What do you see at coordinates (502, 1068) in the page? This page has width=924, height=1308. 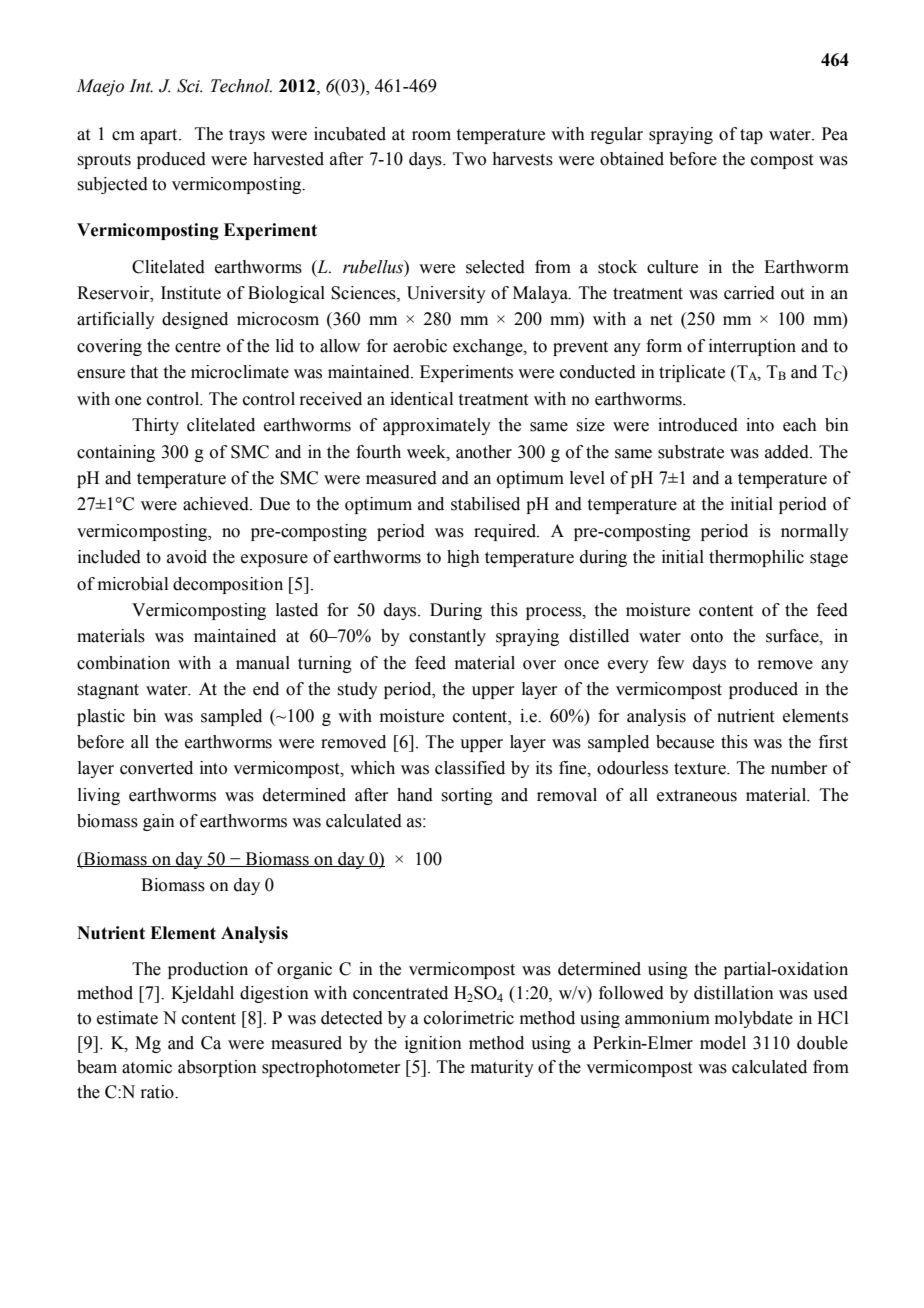 I see `maturity` at bounding box center [502, 1068].
